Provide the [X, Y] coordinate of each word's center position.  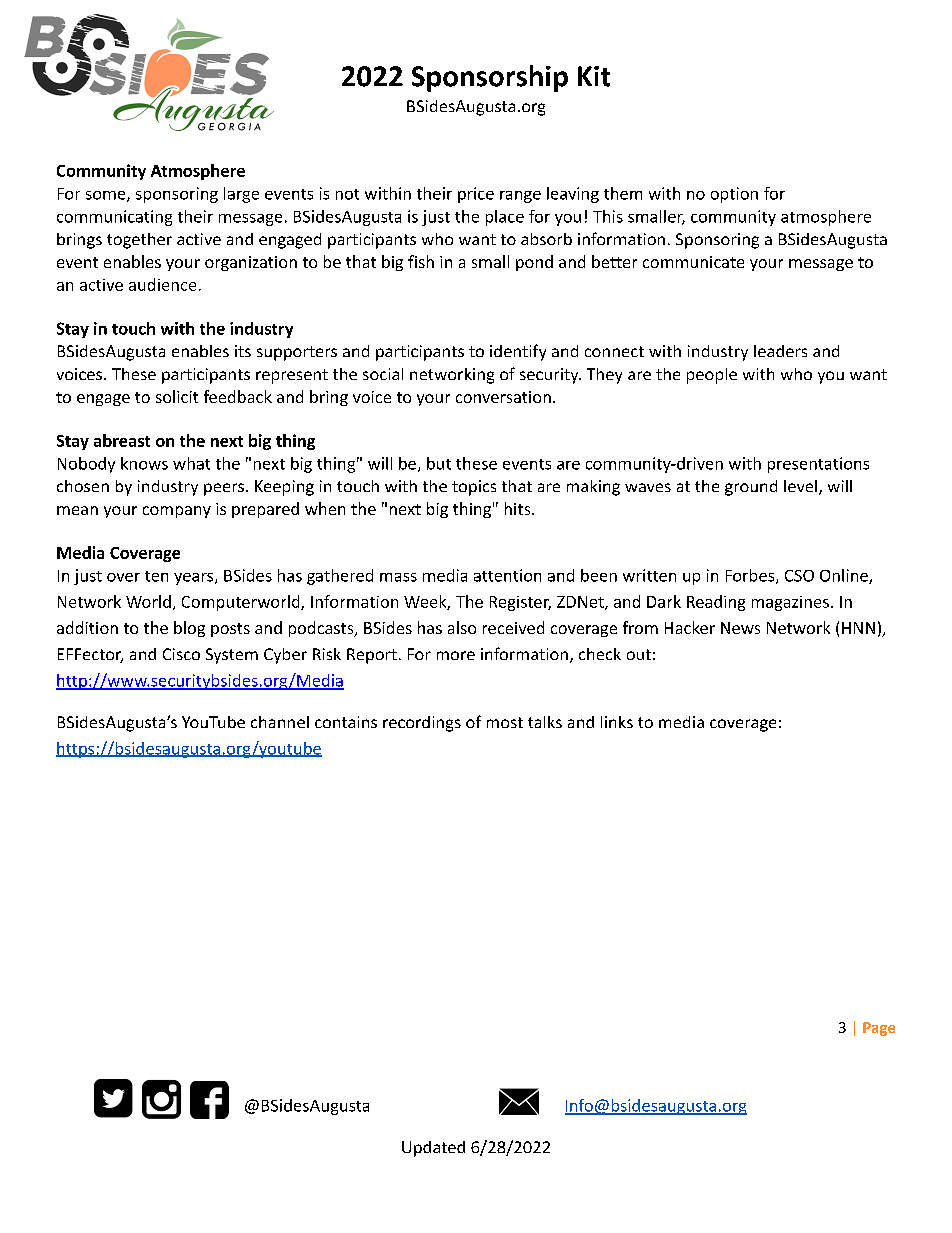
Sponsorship [490, 78]
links [617, 722]
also [462, 627]
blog [189, 629]
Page [879, 1029]
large [241, 195]
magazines [790, 603]
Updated [433, 1149]
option [734, 195]
